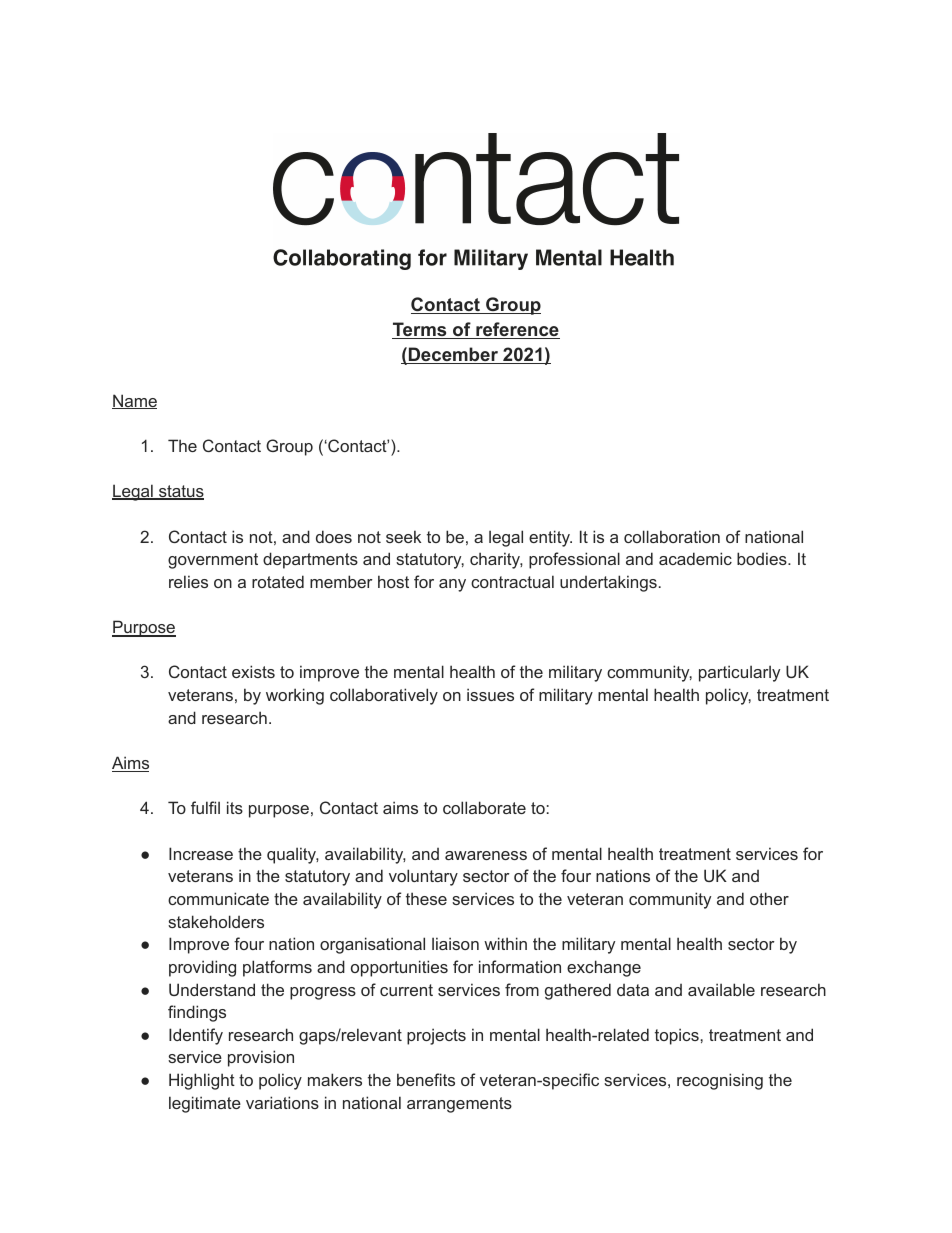 Image resolution: width=952 pixels, height=1233 pixels. I want to click on Increase, so click(201, 853).
